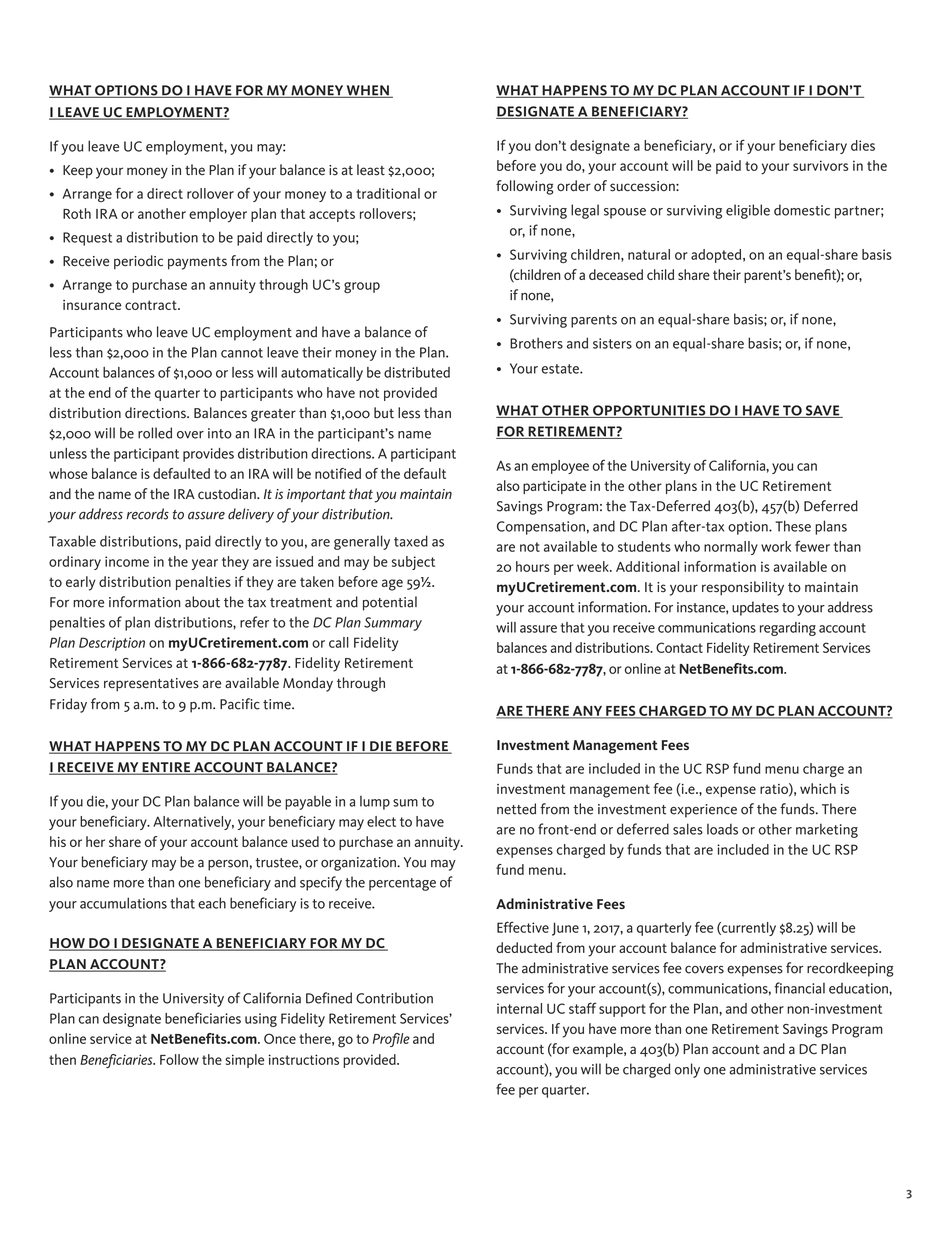 This screenshot has height=1233, width=952. Describe the element at coordinates (367, 91) in the screenshot. I see `WHEN` at that location.
